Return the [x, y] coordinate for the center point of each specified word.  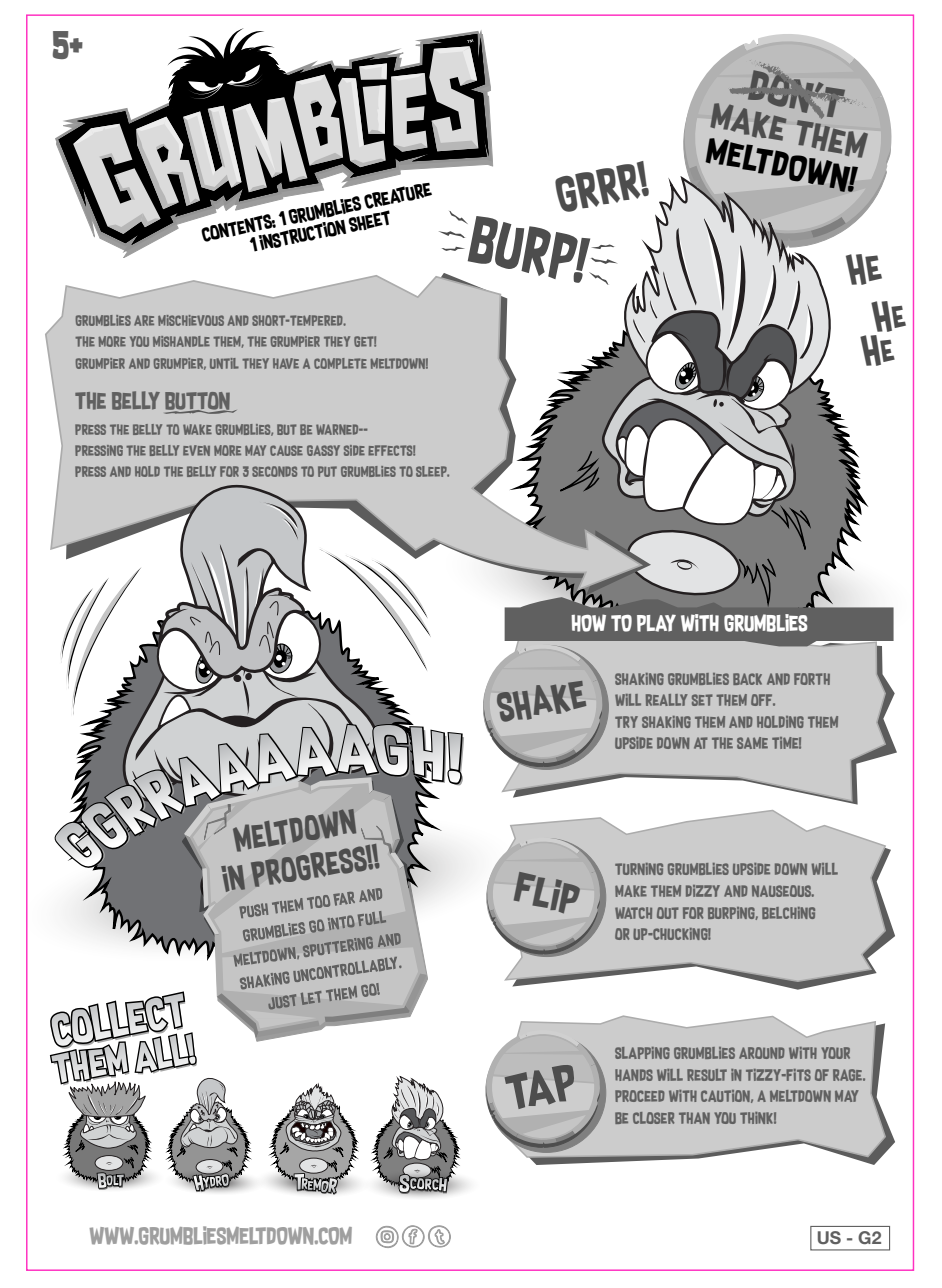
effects [391, 450]
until [224, 363]
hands [634, 1075]
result [707, 1075]
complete [340, 363]
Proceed [640, 1096]
